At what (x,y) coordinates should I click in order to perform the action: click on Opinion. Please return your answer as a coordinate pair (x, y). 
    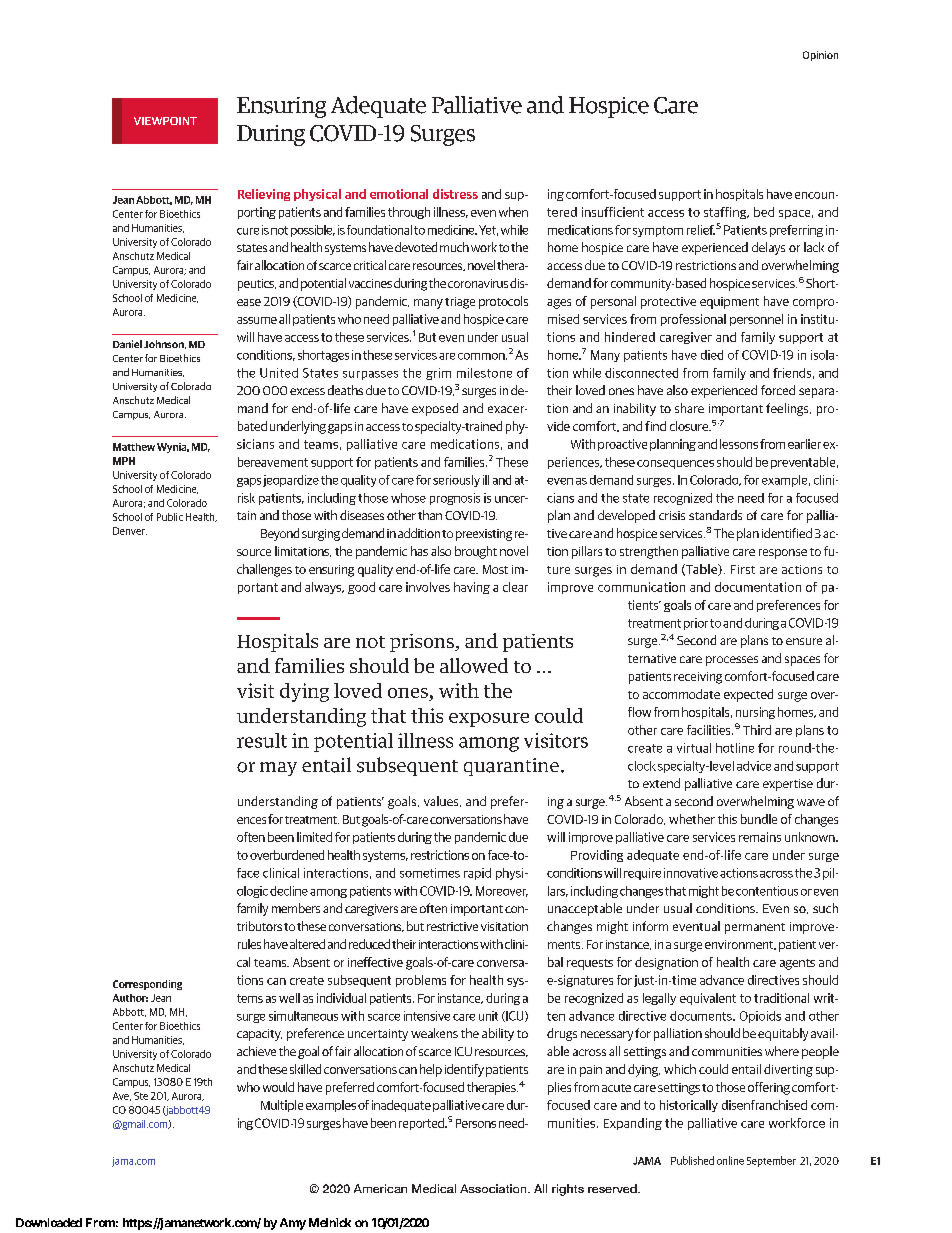
    Looking at the image, I should click on (820, 56).
